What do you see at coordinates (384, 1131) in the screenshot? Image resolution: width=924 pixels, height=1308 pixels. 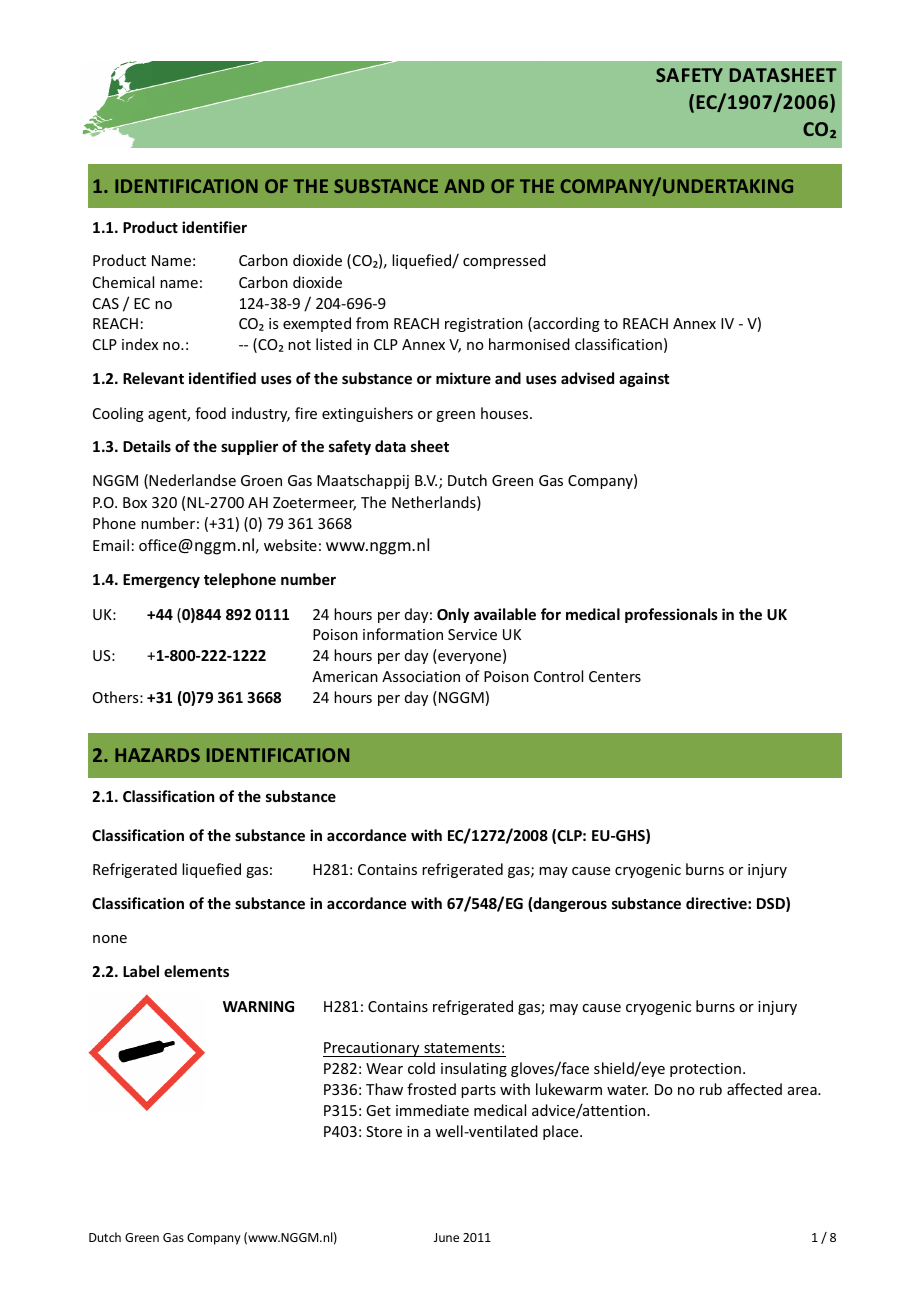 I see `Store` at bounding box center [384, 1131].
